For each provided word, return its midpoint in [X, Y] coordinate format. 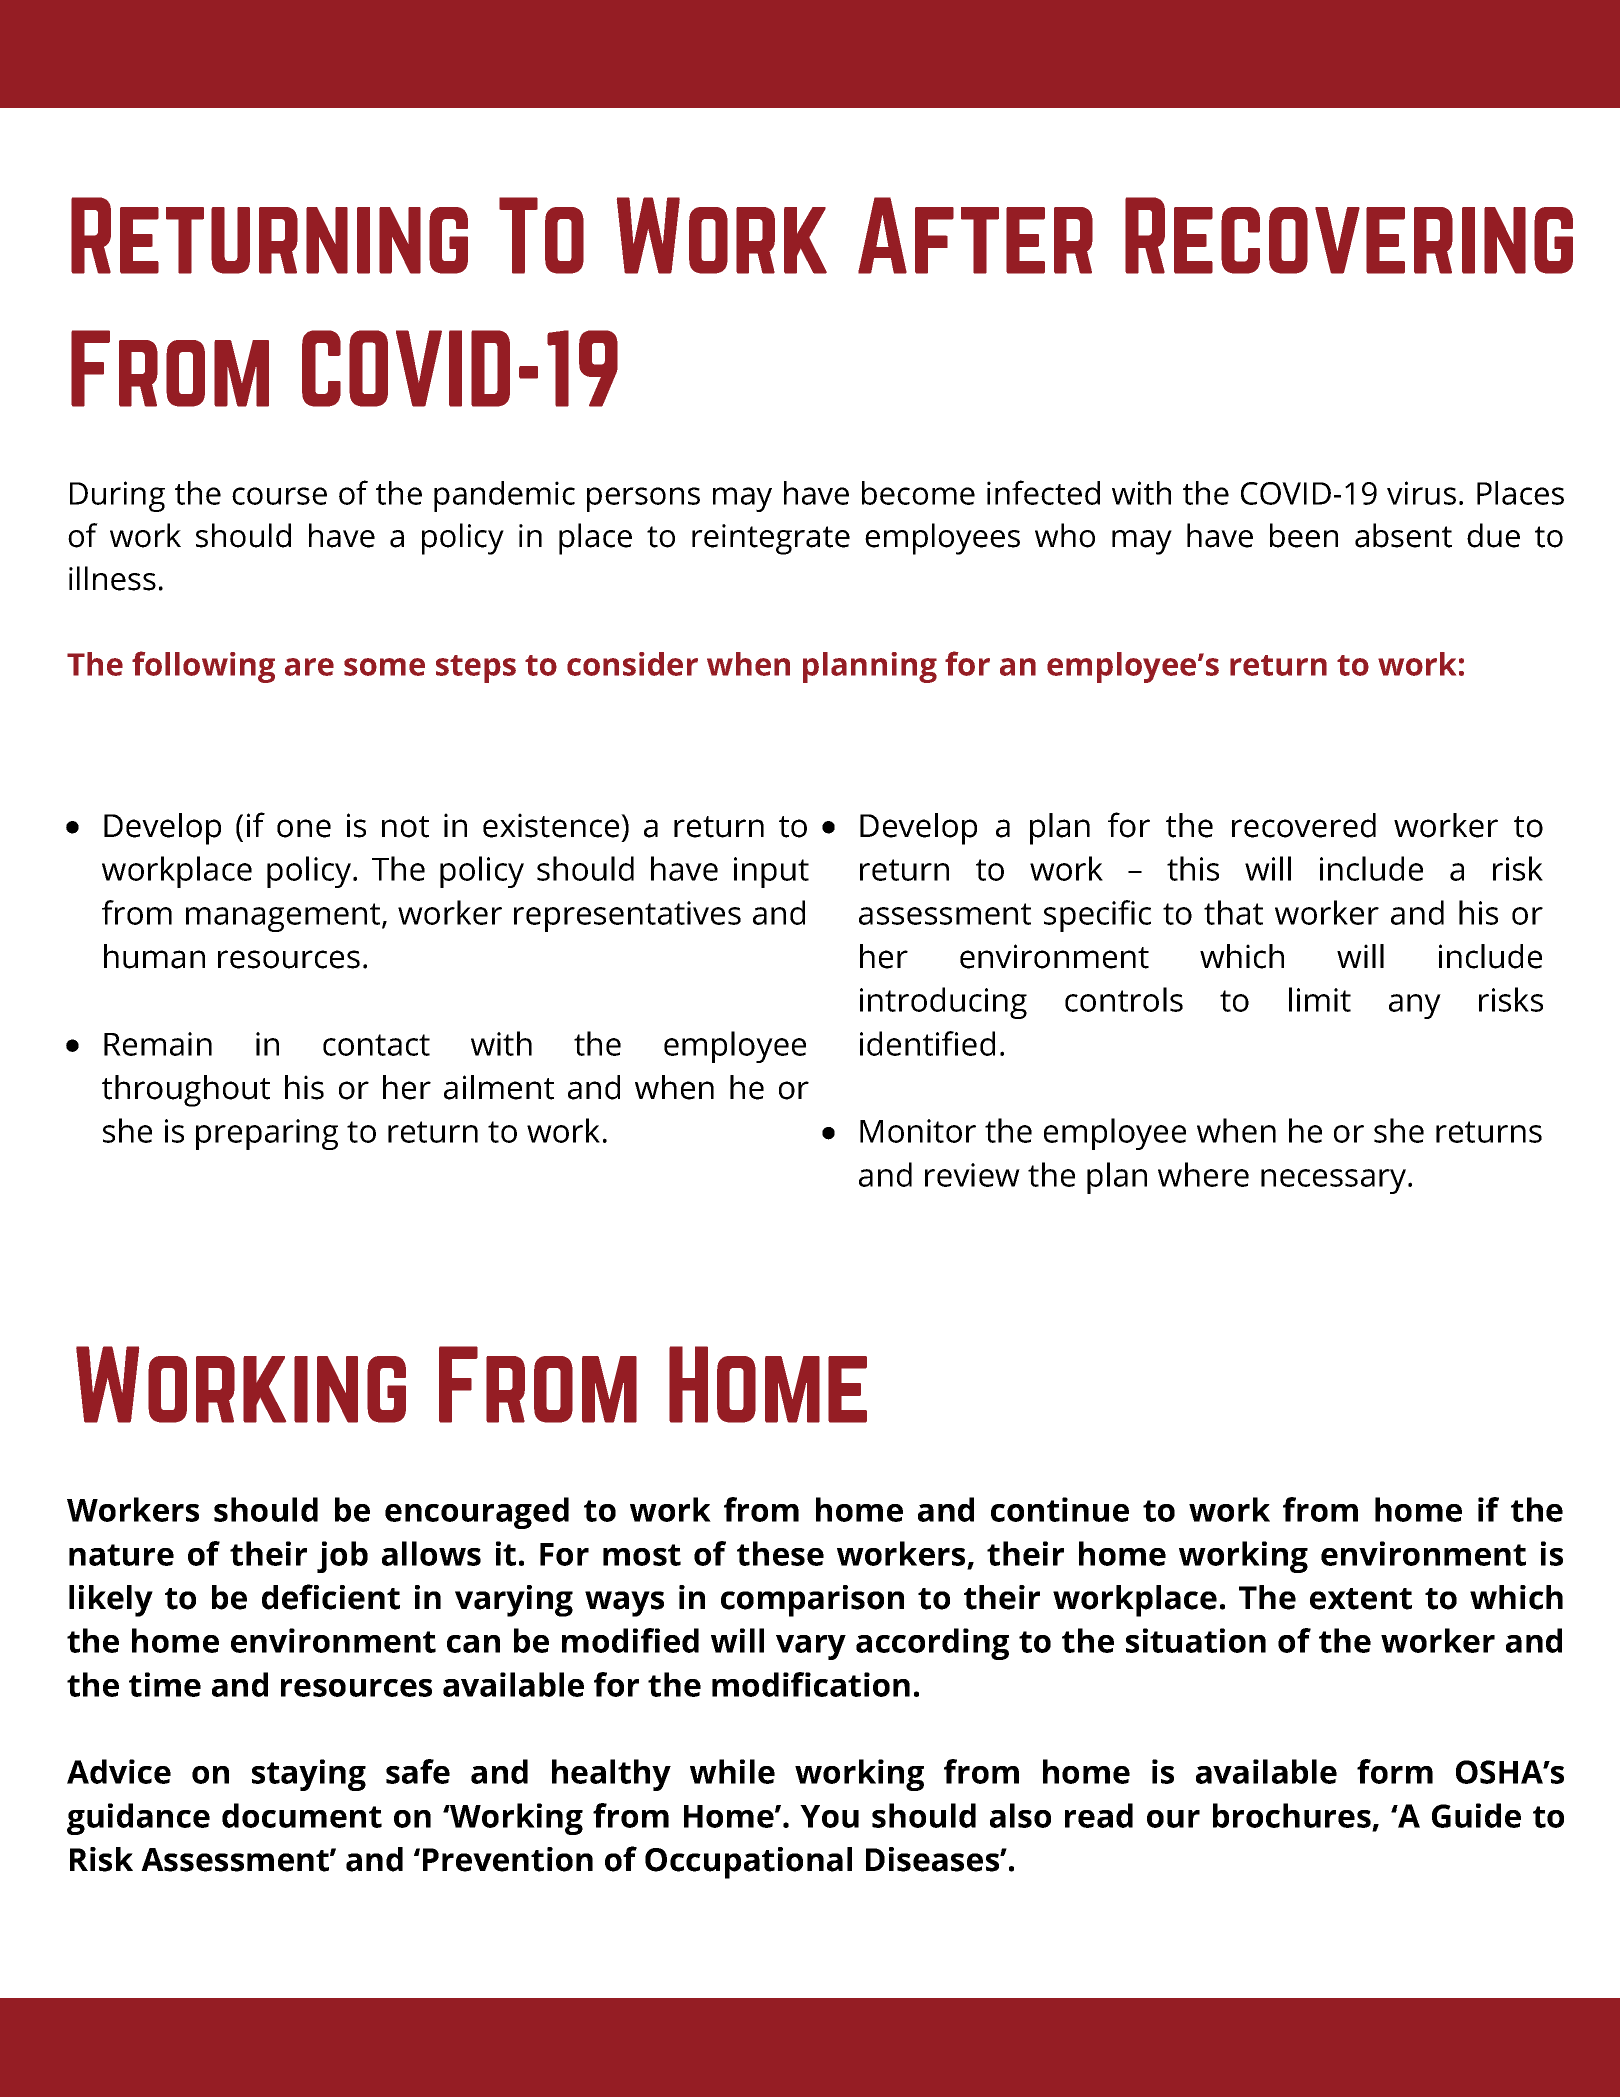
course [279, 496]
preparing [267, 1134]
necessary [1333, 1181]
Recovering [1349, 235]
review [972, 1175]
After [975, 235]
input [771, 872]
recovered [1304, 825]
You [829, 1816]
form [1395, 1771]
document [302, 1815]
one [304, 828]
